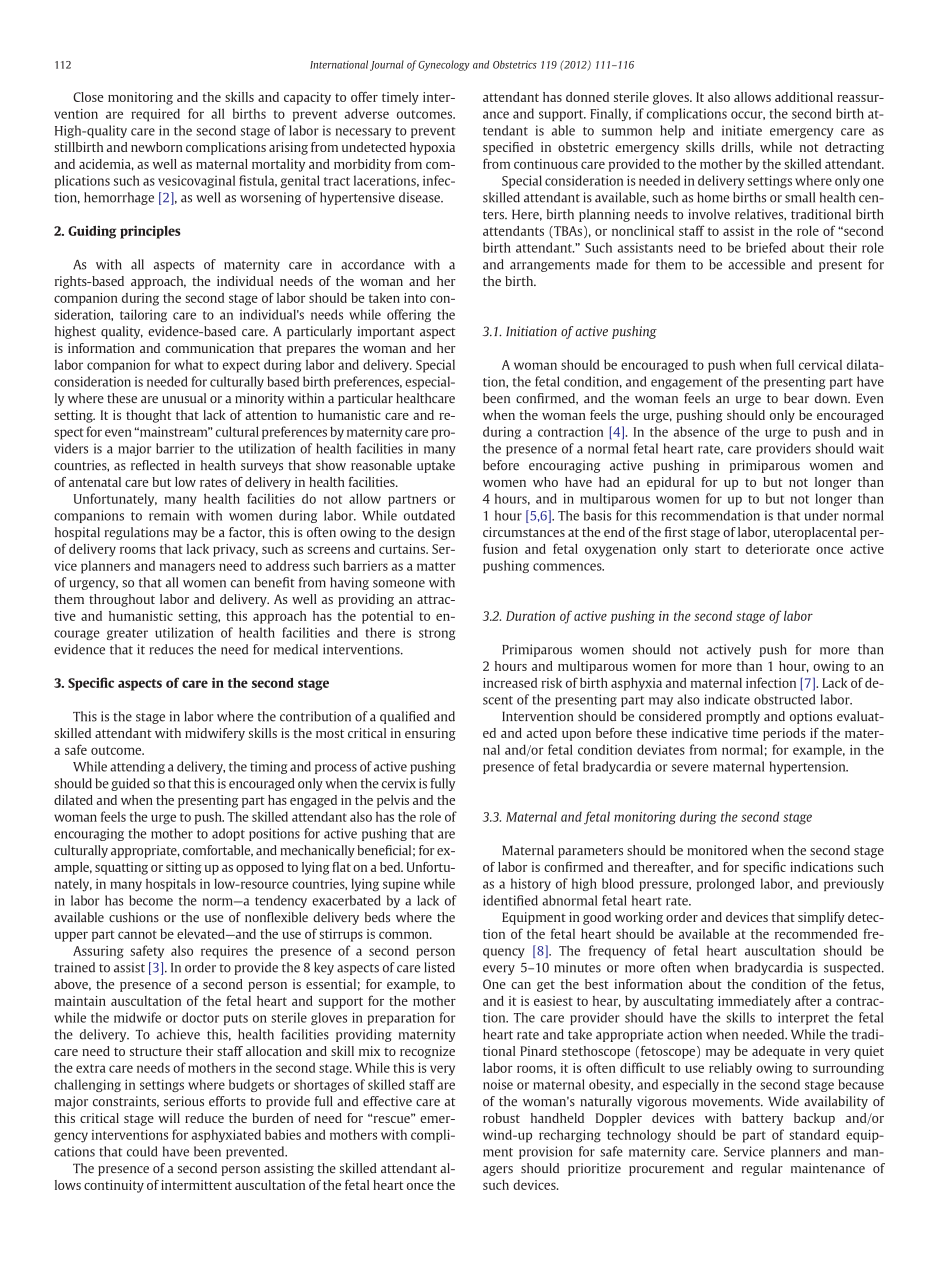  I want to click on will, so click(169, 1118).
